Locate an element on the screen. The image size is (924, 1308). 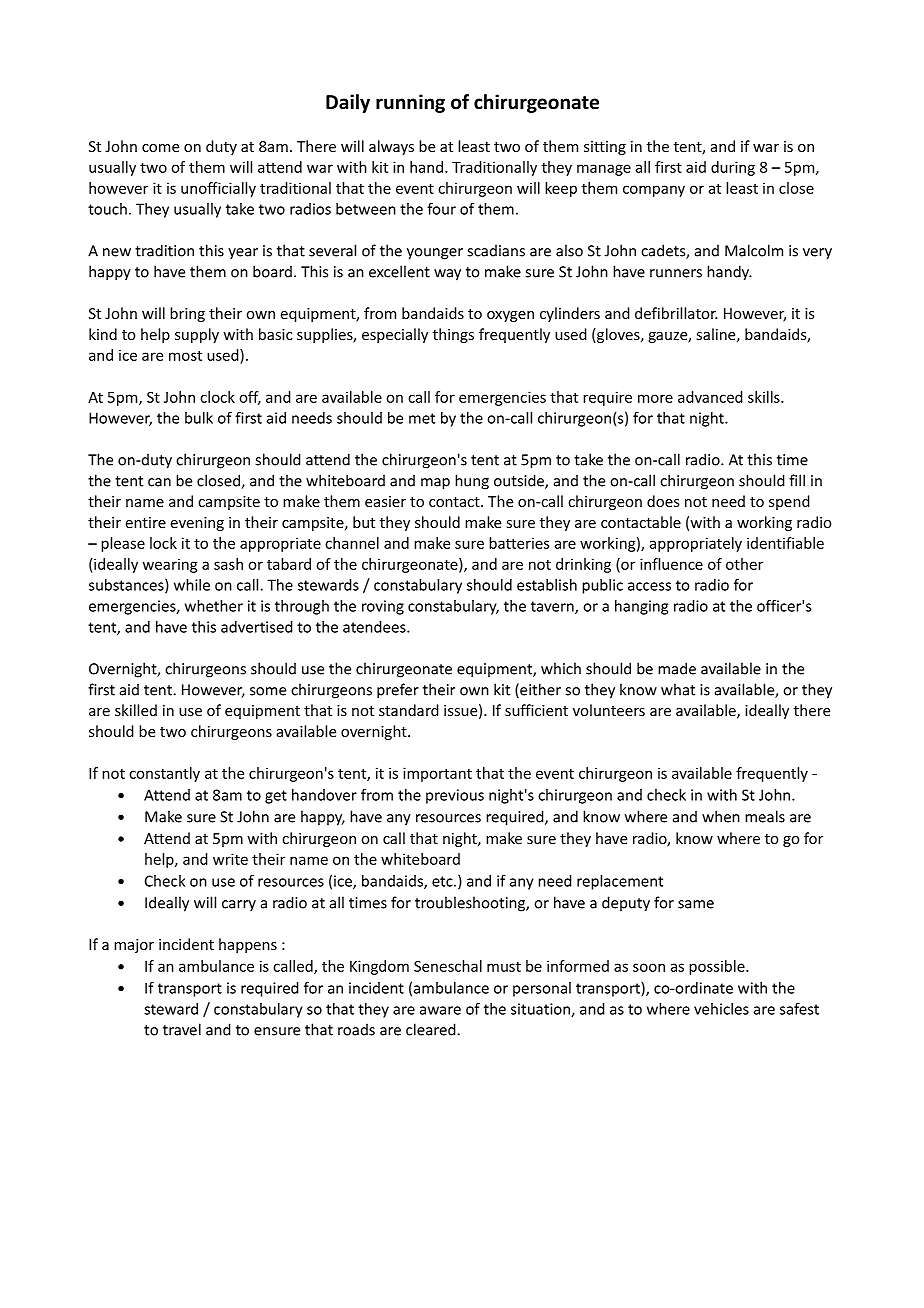
running is located at coordinates (410, 103).
